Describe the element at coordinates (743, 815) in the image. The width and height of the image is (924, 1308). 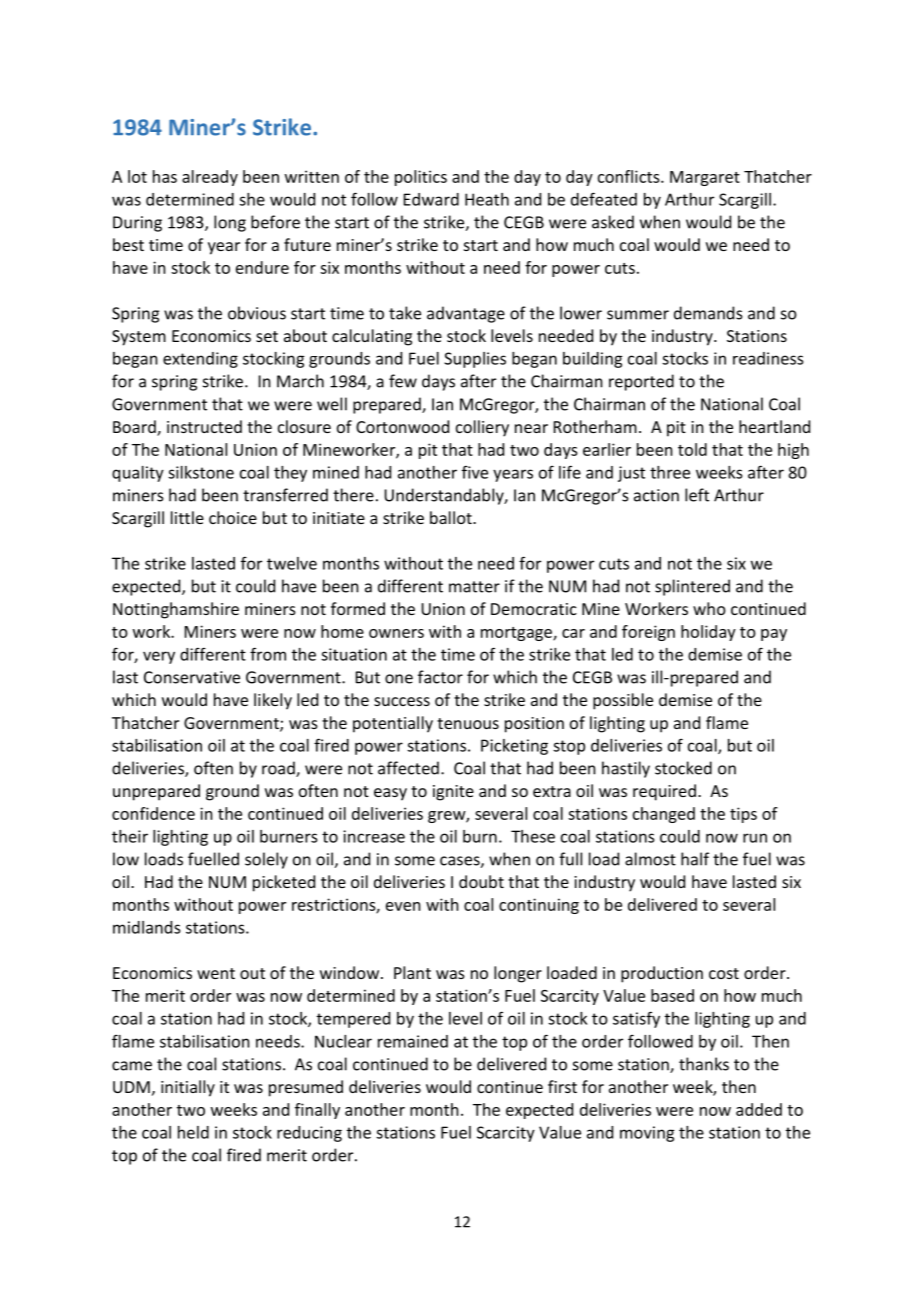
I see `tips` at that location.
